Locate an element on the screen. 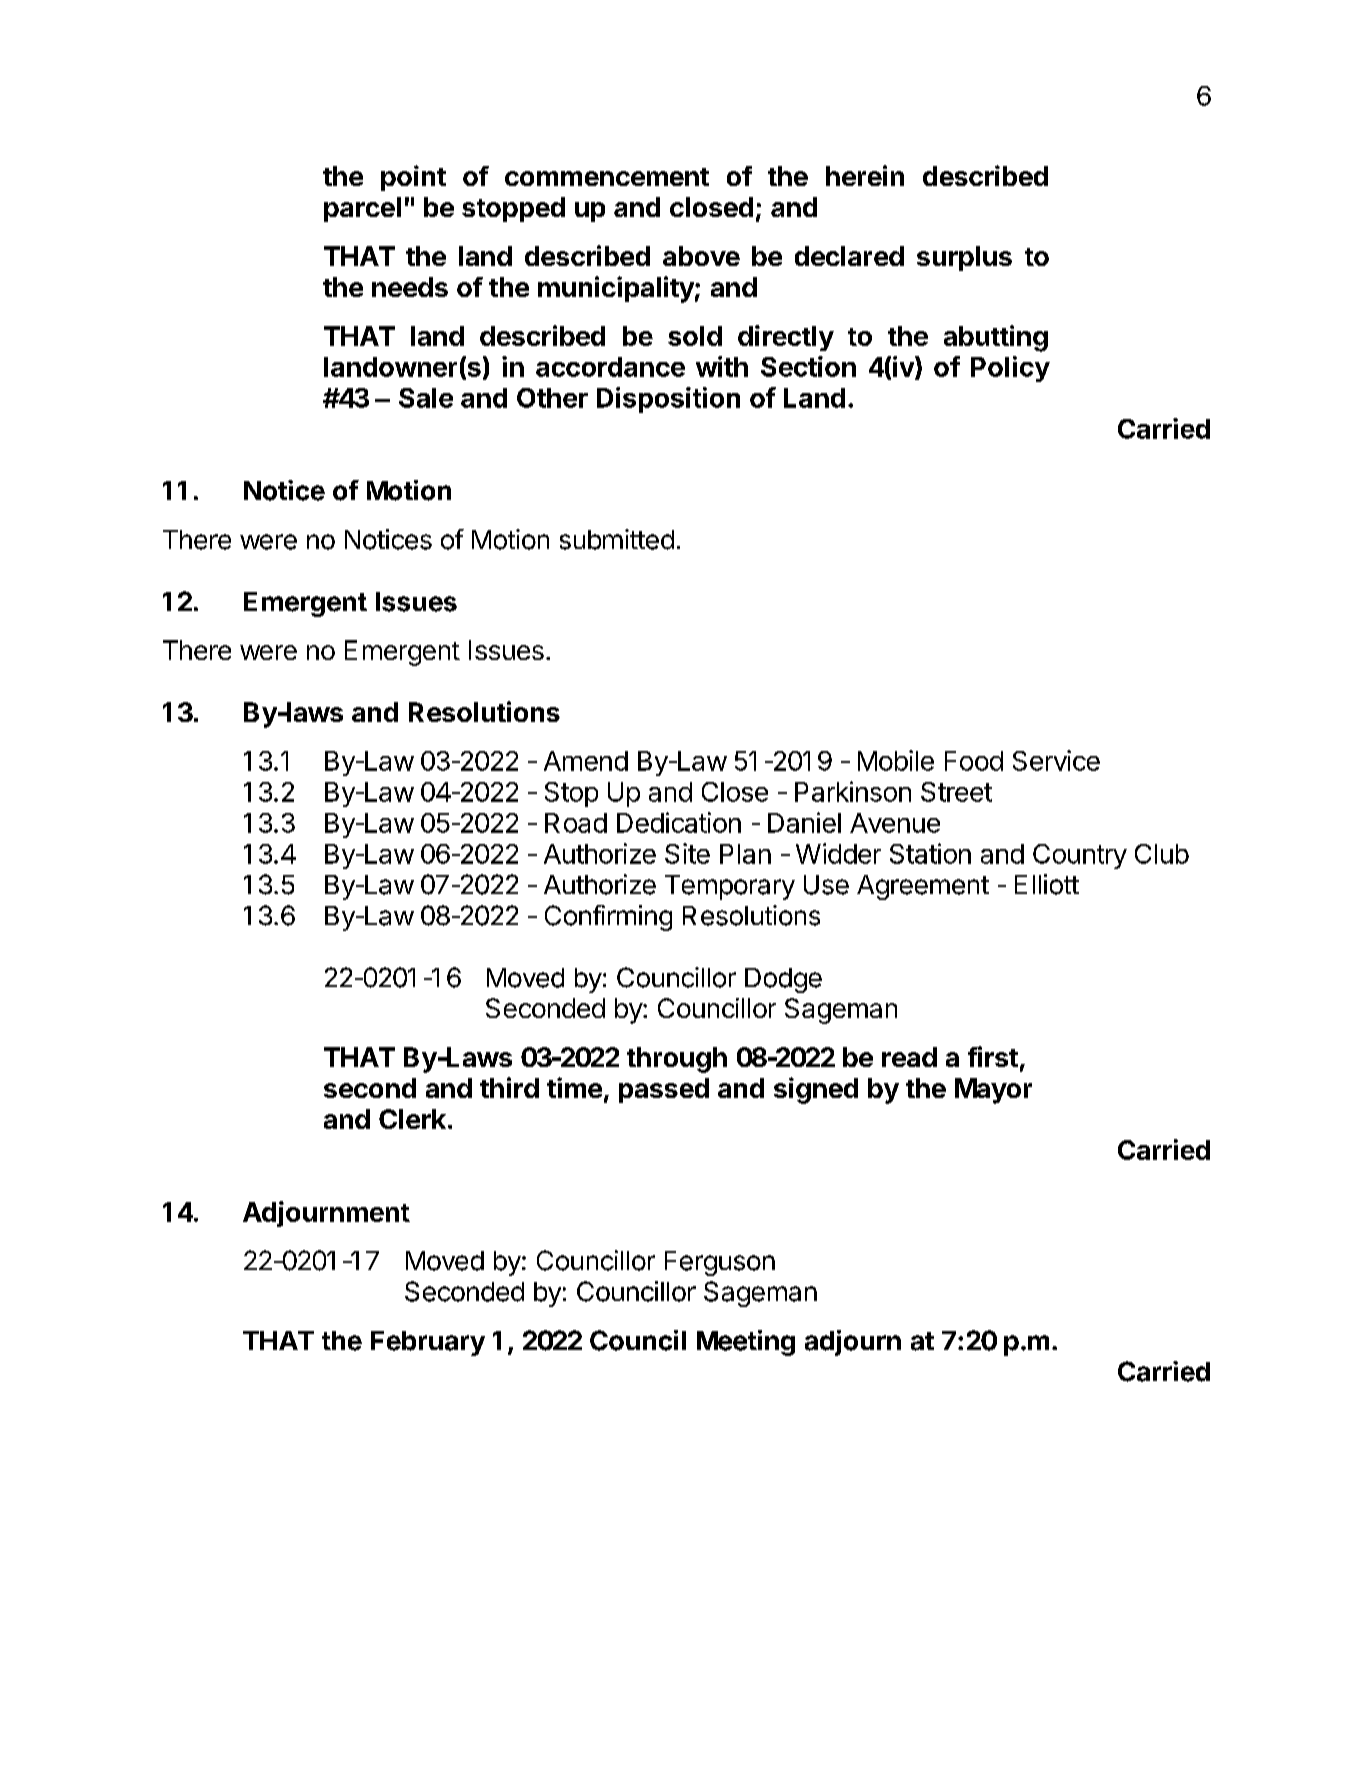  point is located at coordinates (413, 178).
